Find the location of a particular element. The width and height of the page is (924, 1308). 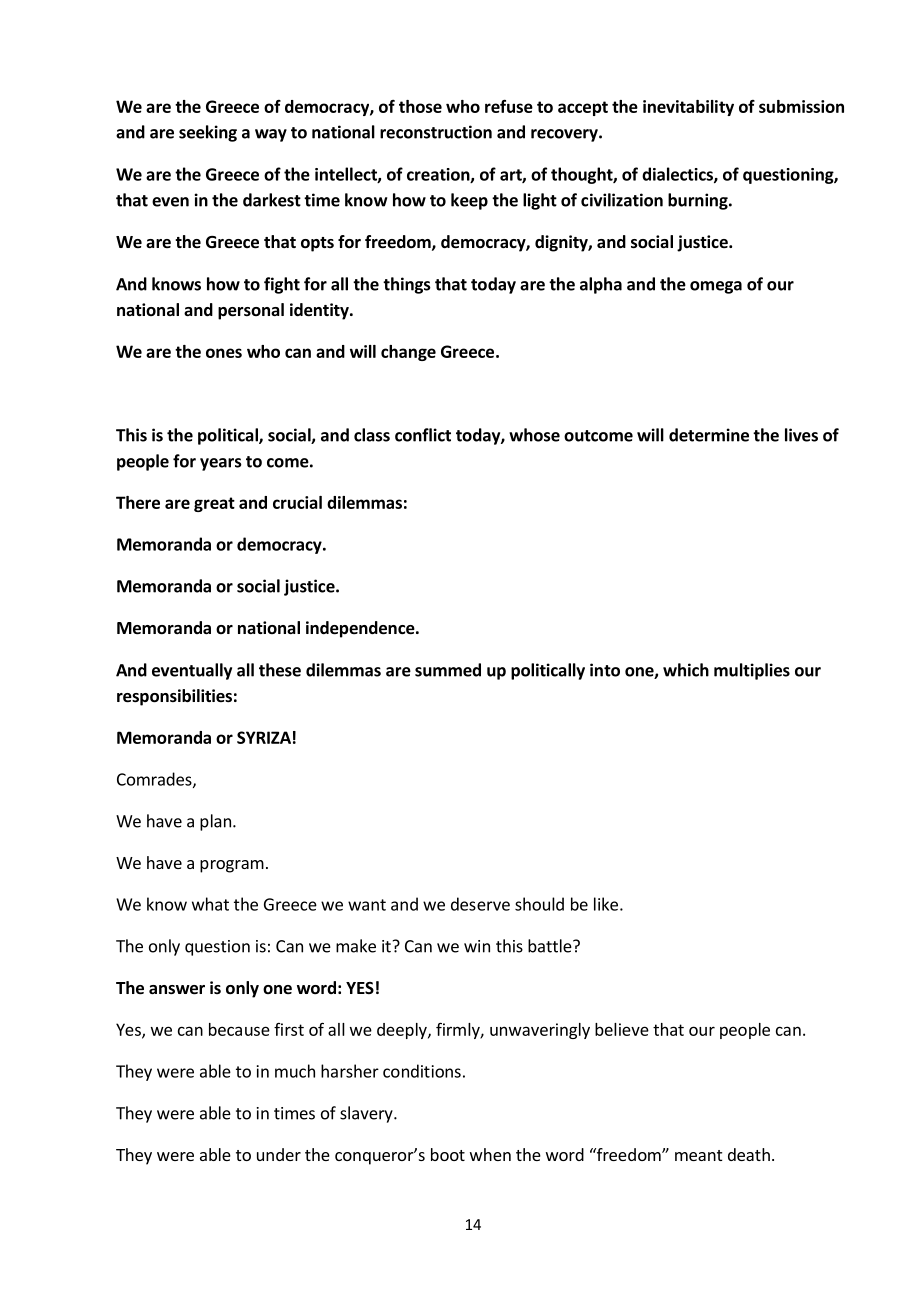

multiplies is located at coordinates (752, 671).
